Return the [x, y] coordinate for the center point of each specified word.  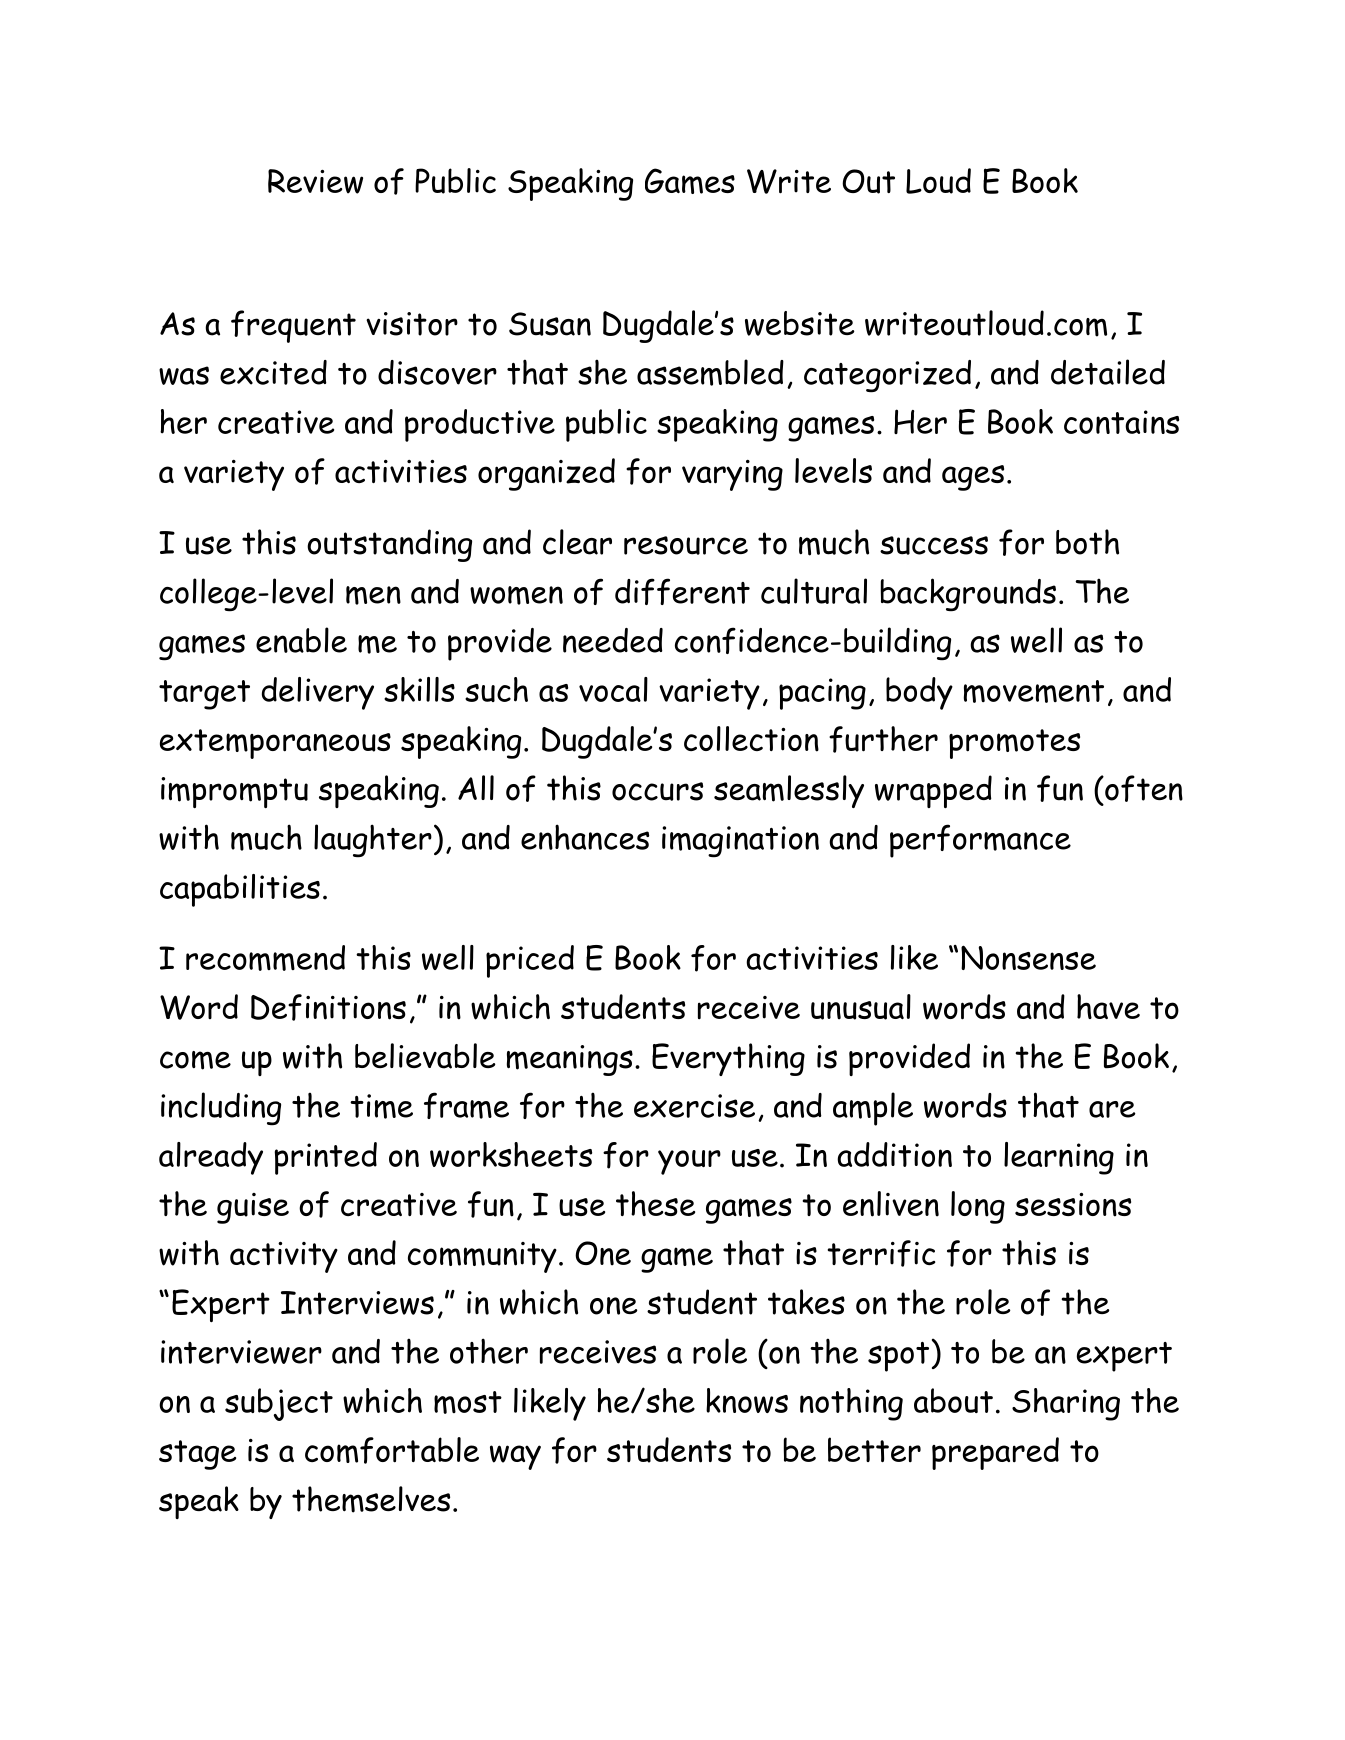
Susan [550, 324]
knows [747, 1400]
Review [315, 181]
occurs [657, 791]
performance [980, 841]
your [689, 1162]
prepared [995, 1453]
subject [279, 1404]
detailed [1108, 372]
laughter [373, 841]
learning [1059, 1158]
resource [686, 545]
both [1087, 542]
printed [325, 1158]
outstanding [389, 545]
